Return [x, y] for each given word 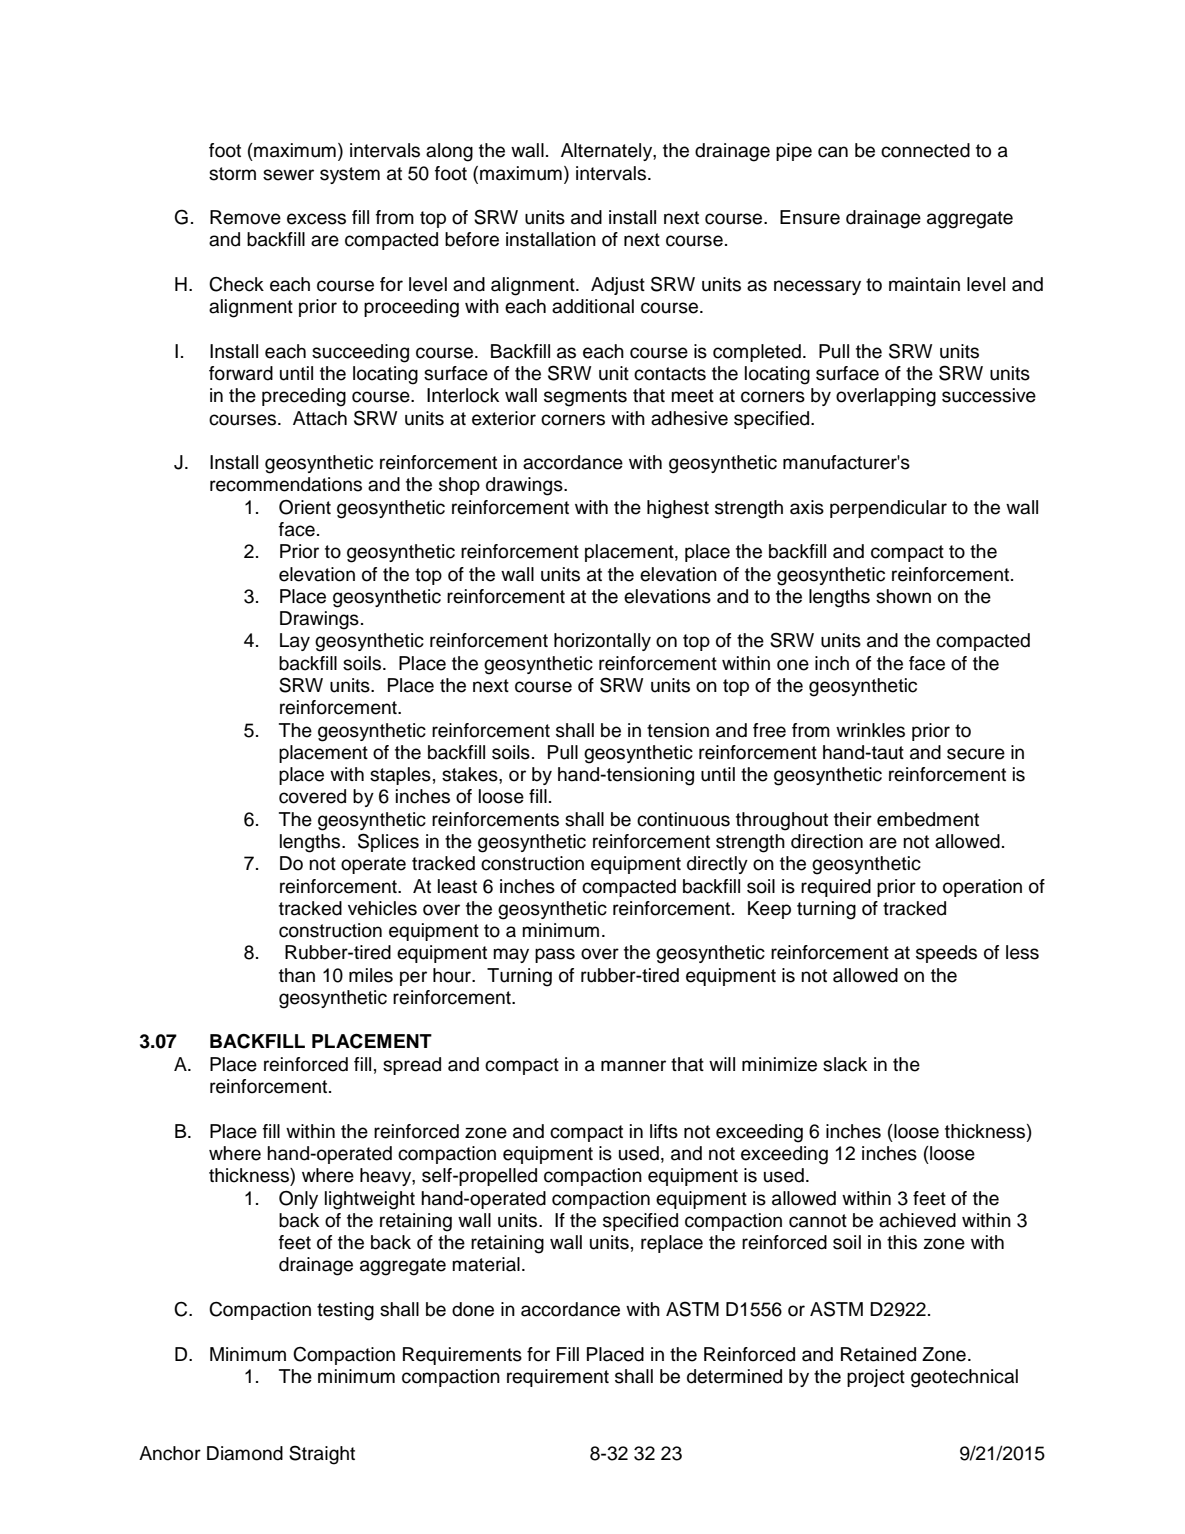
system [350, 175]
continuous [683, 819]
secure [976, 754]
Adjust [618, 286]
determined [734, 1376]
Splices [388, 842]
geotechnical [964, 1378]
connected [925, 150]
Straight [322, 1455]
